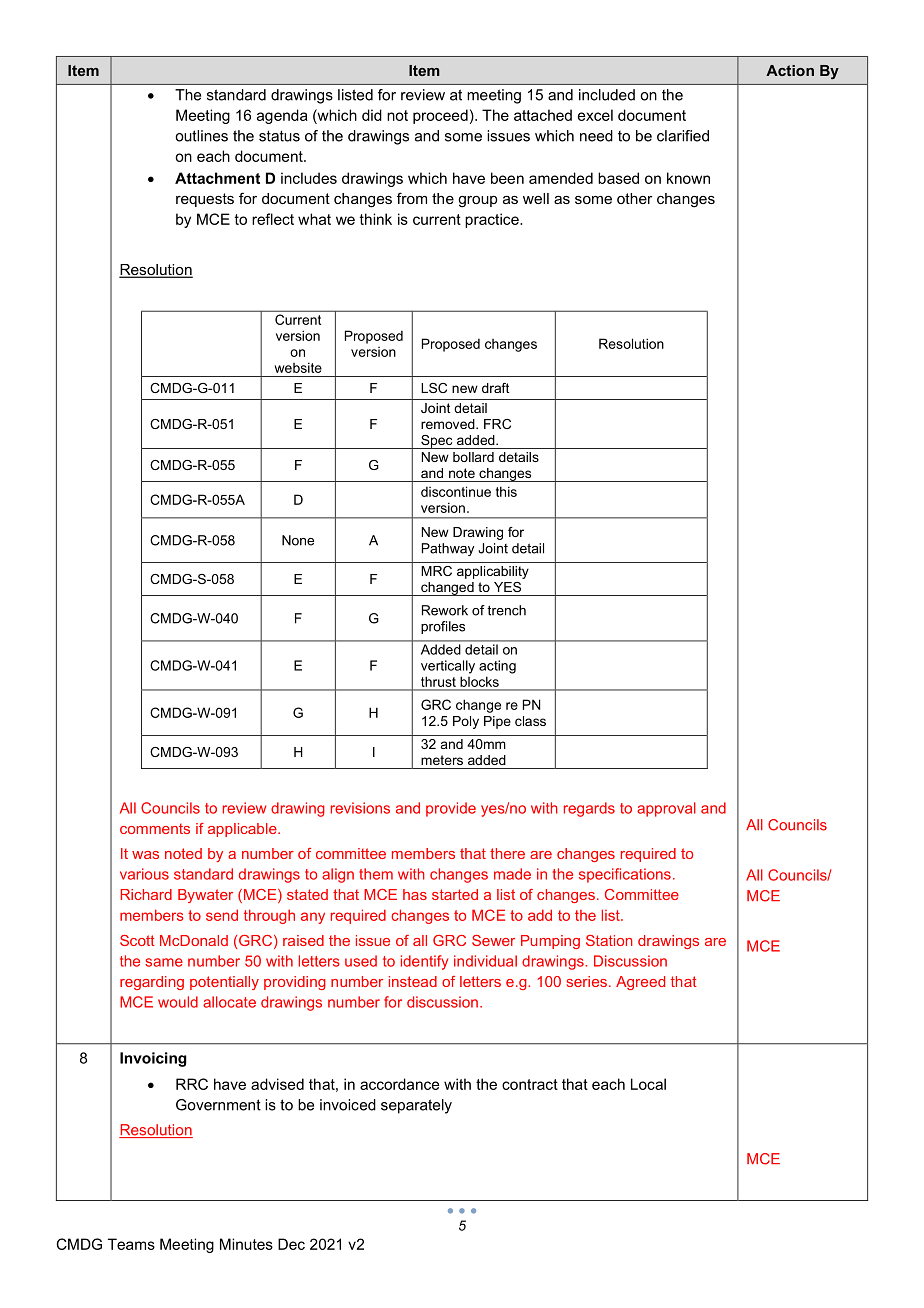 The height and width of the image is (1308, 924). Describe the element at coordinates (506, 491) in the image. I see `this` at that location.
